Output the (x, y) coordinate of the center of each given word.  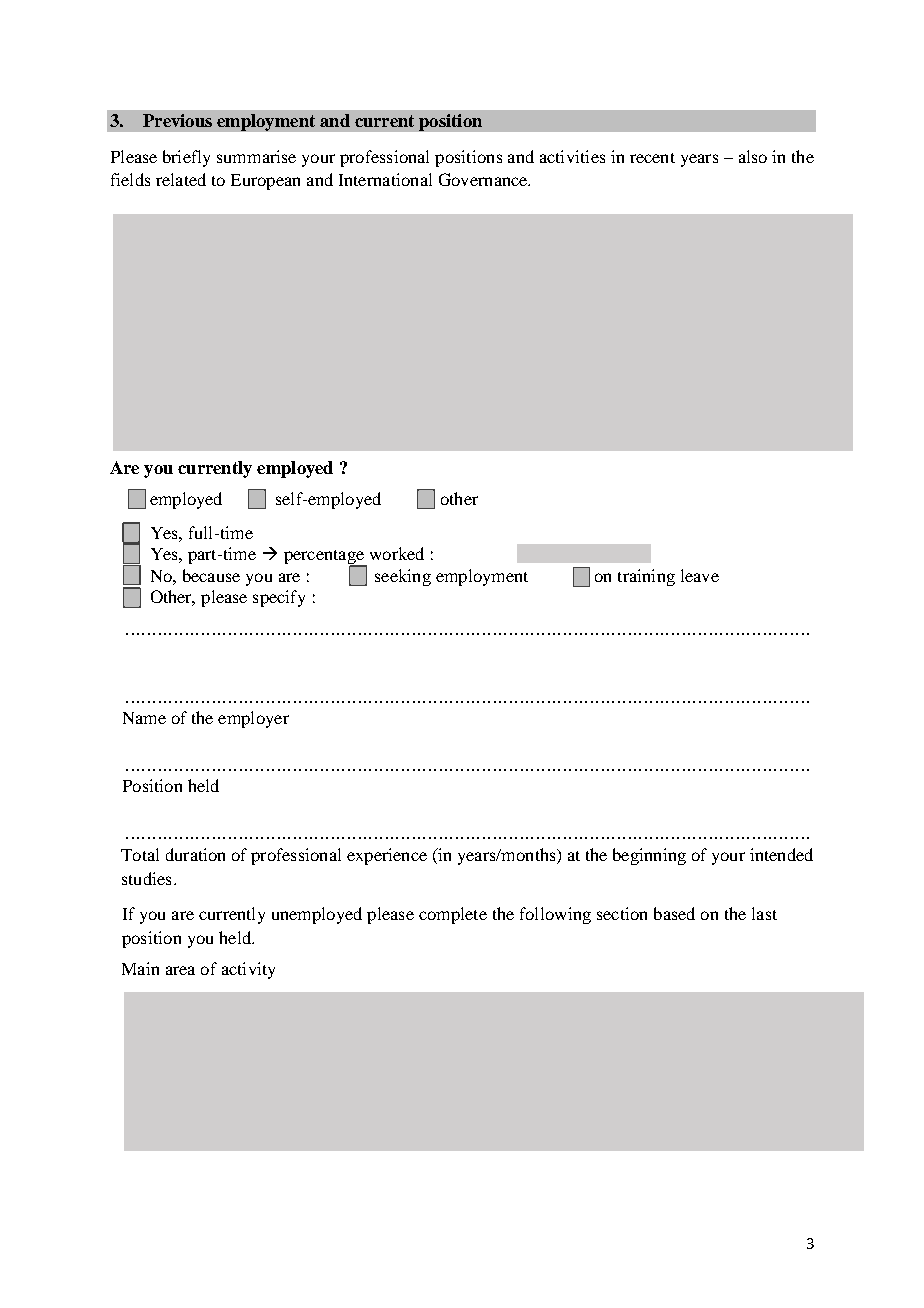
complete (453, 915)
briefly (186, 158)
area (180, 970)
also (753, 156)
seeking (403, 577)
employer (253, 719)
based (674, 913)
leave (700, 575)
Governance (484, 179)
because (211, 575)
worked (397, 553)
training (646, 577)
